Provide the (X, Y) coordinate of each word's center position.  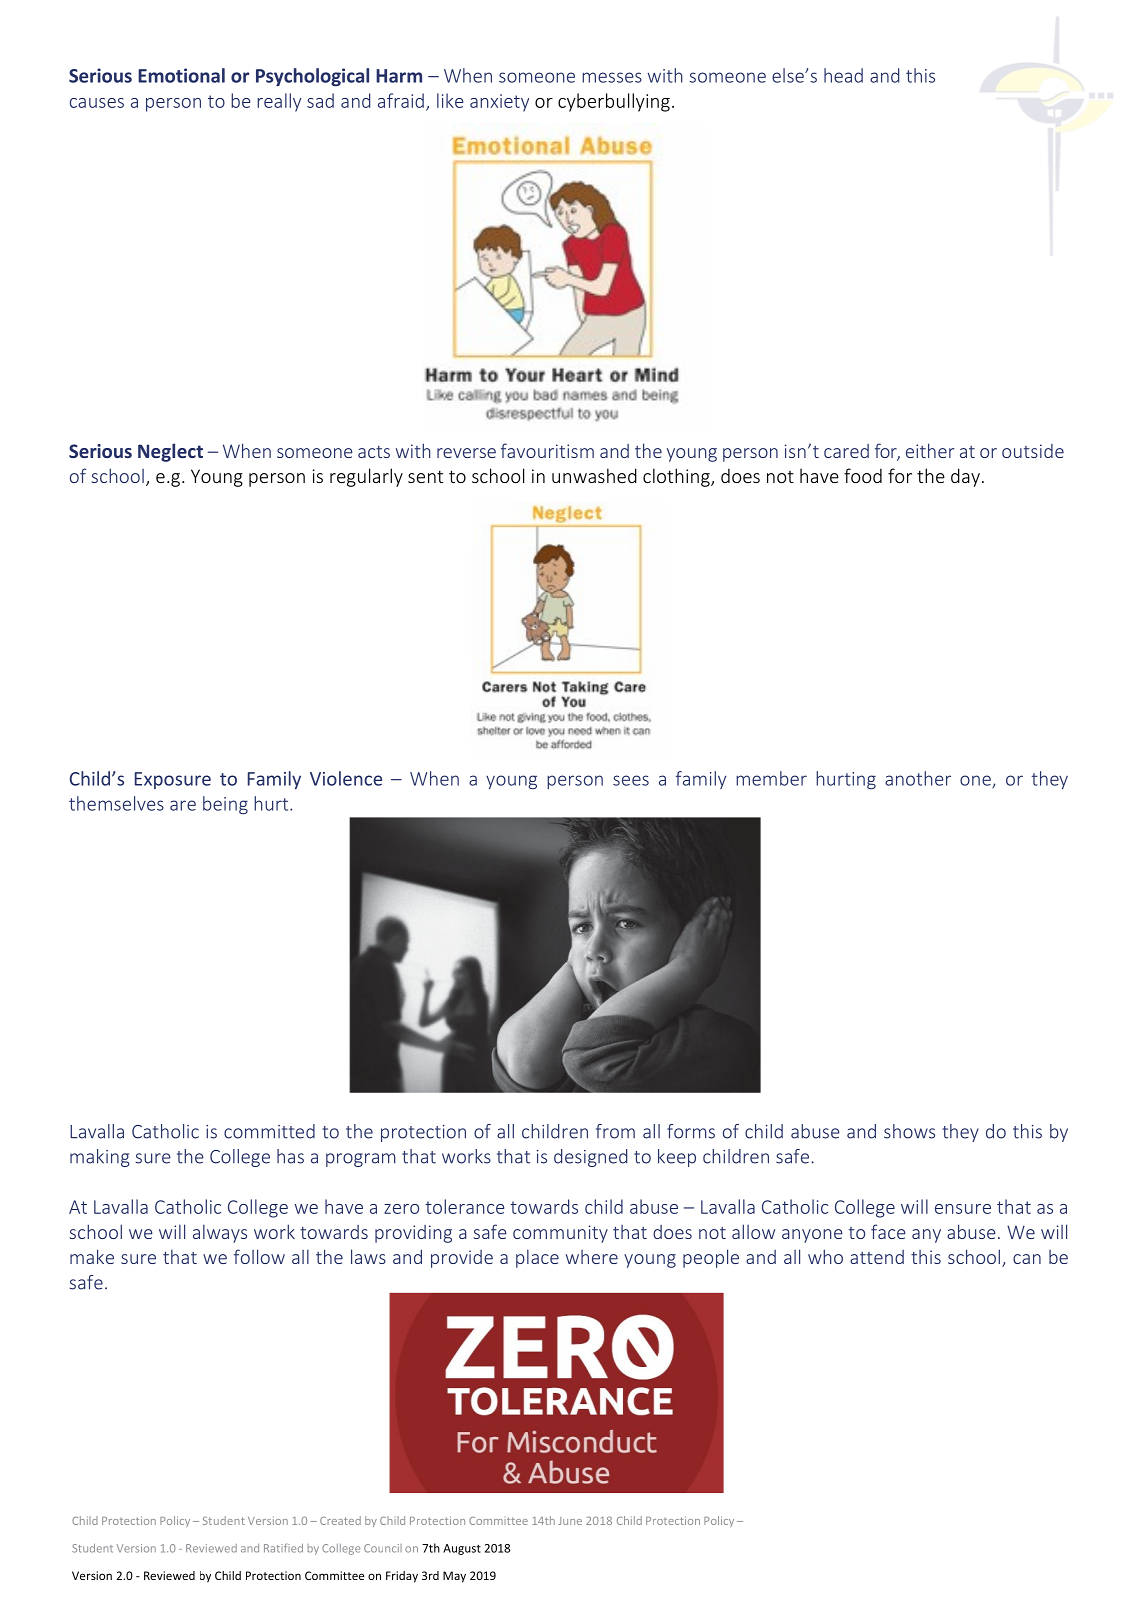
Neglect (170, 452)
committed (269, 1131)
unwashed (594, 475)
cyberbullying (614, 102)
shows (909, 1131)
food (863, 475)
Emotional (181, 75)
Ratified (283, 1548)
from (615, 1131)
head (843, 75)
